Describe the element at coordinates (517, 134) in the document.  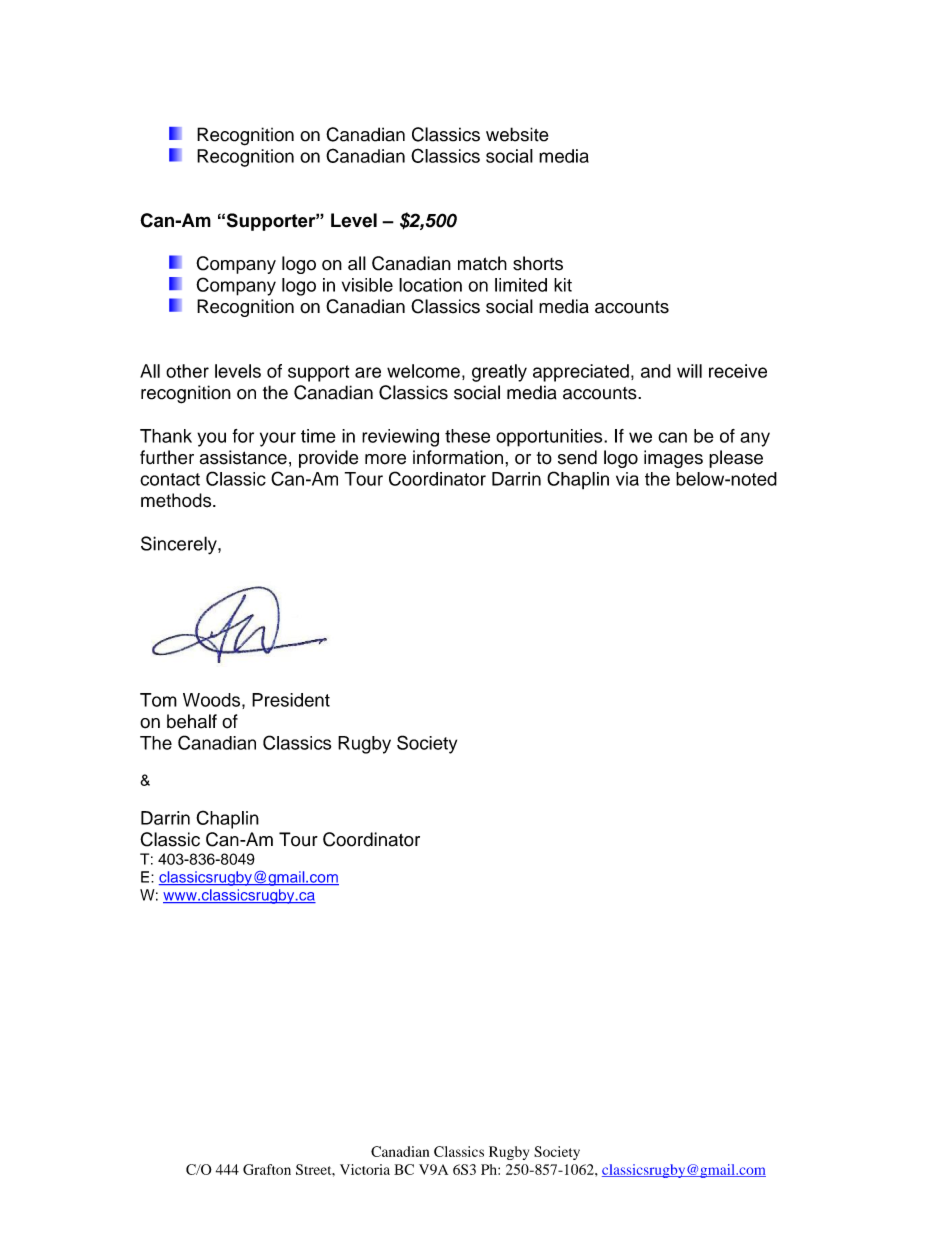
I see `website` at that location.
